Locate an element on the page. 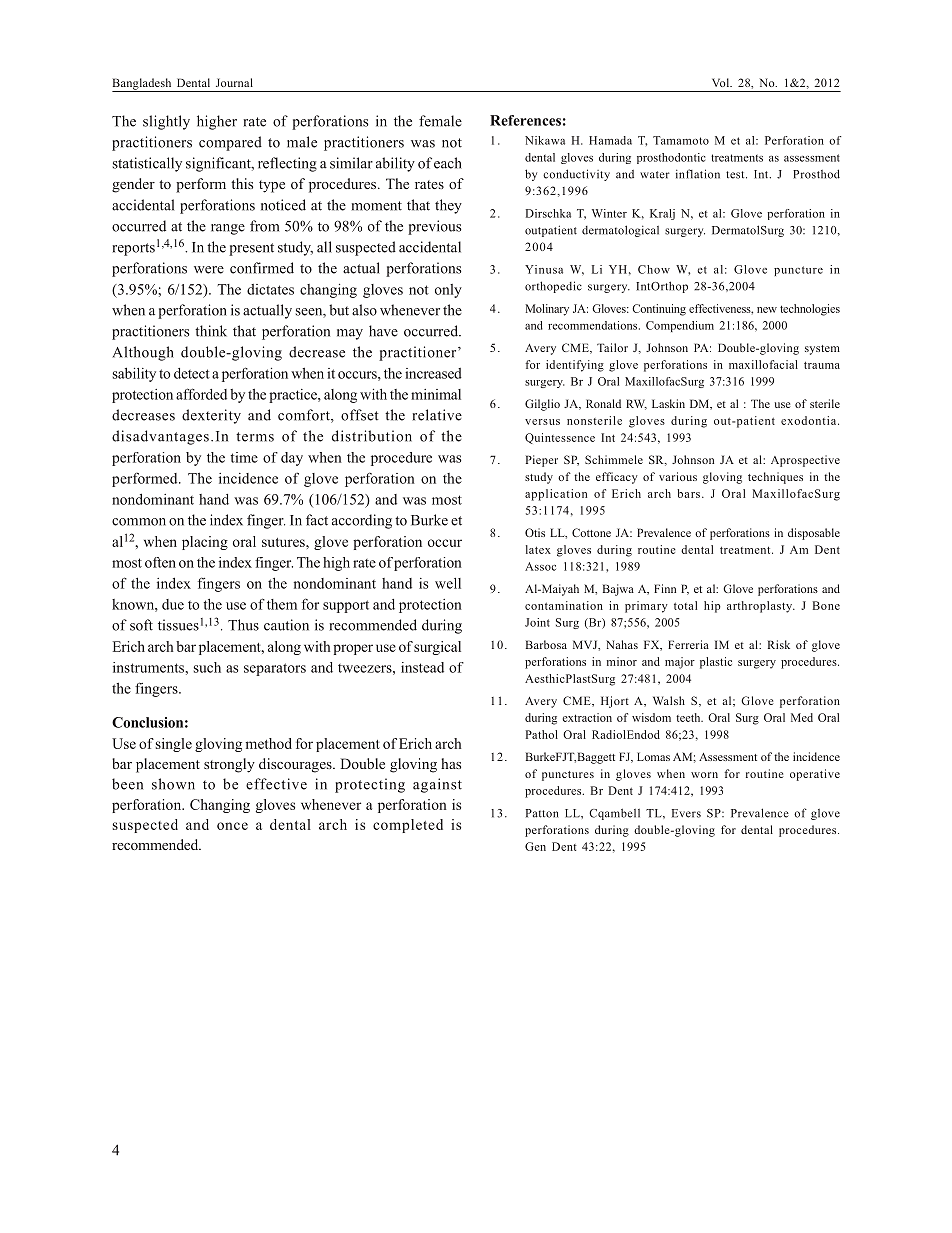  each is located at coordinates (448, 163).
